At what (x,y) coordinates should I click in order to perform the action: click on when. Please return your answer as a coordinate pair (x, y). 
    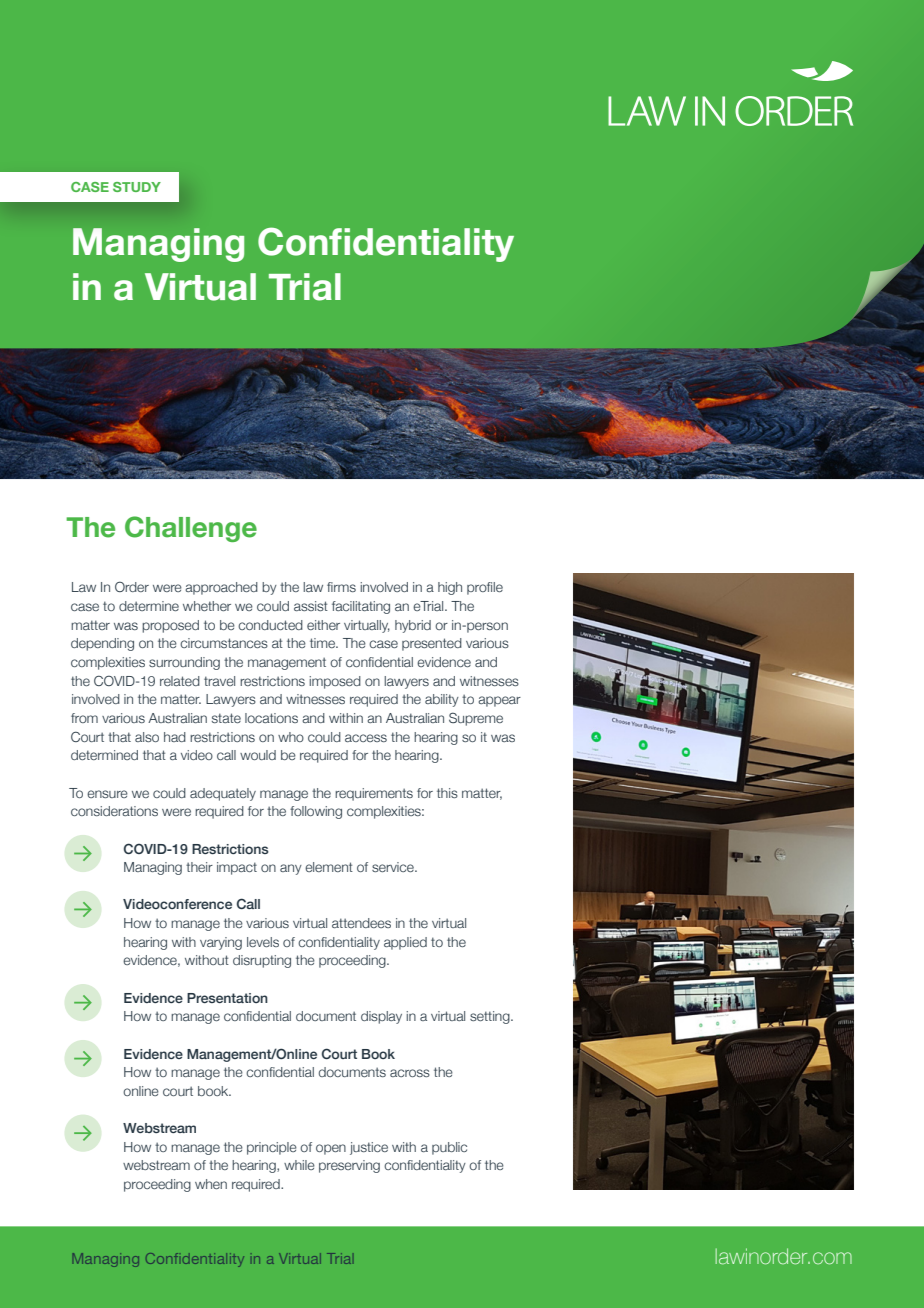
    Looking at the image, I should click on (211, 1184).
